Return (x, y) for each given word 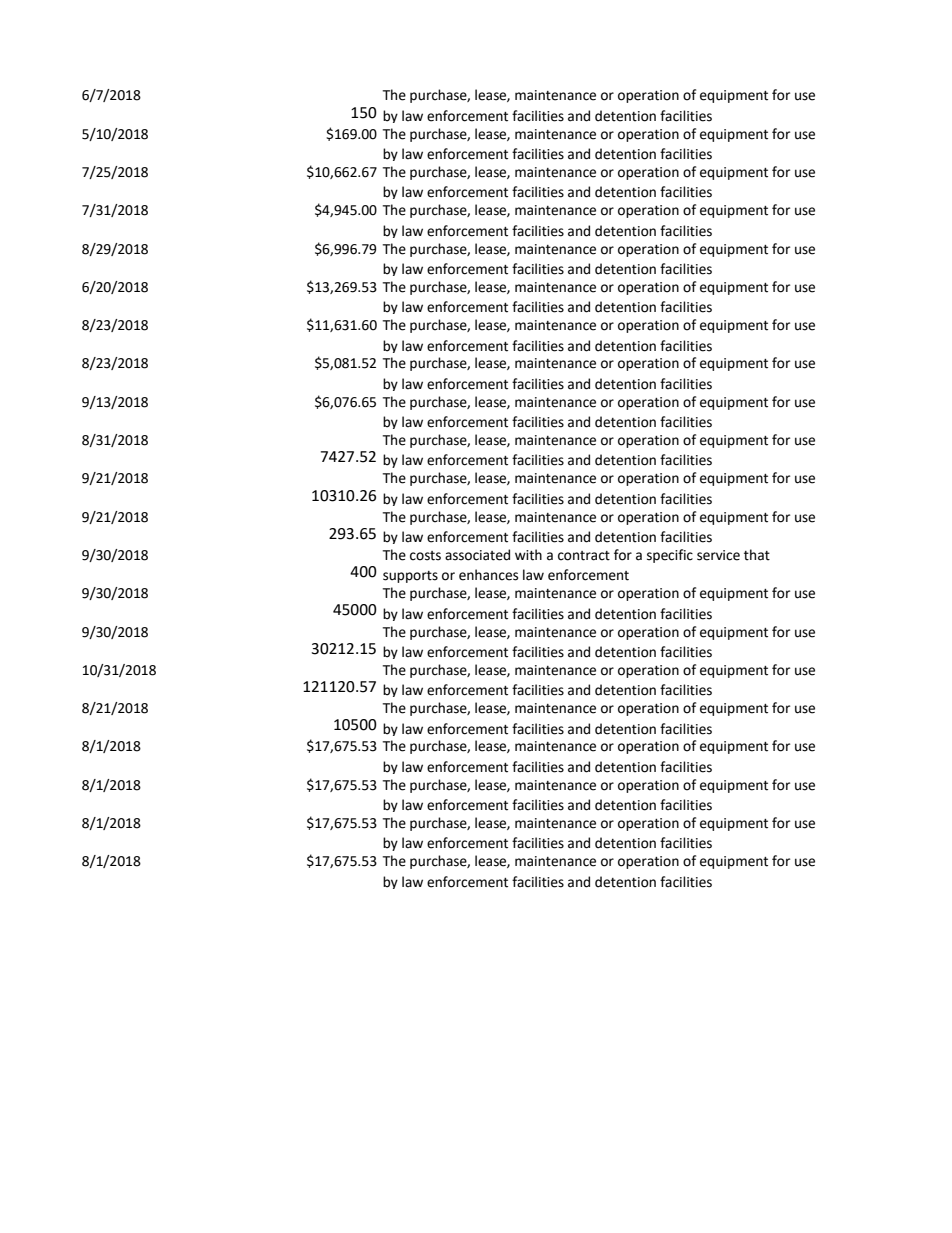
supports (410, 577)
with (528, 555)
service (718, 555)
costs (425, 556)
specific (670, 556)
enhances (488, 575)
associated (477, 555)
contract (584, 556)
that (757, 555)
